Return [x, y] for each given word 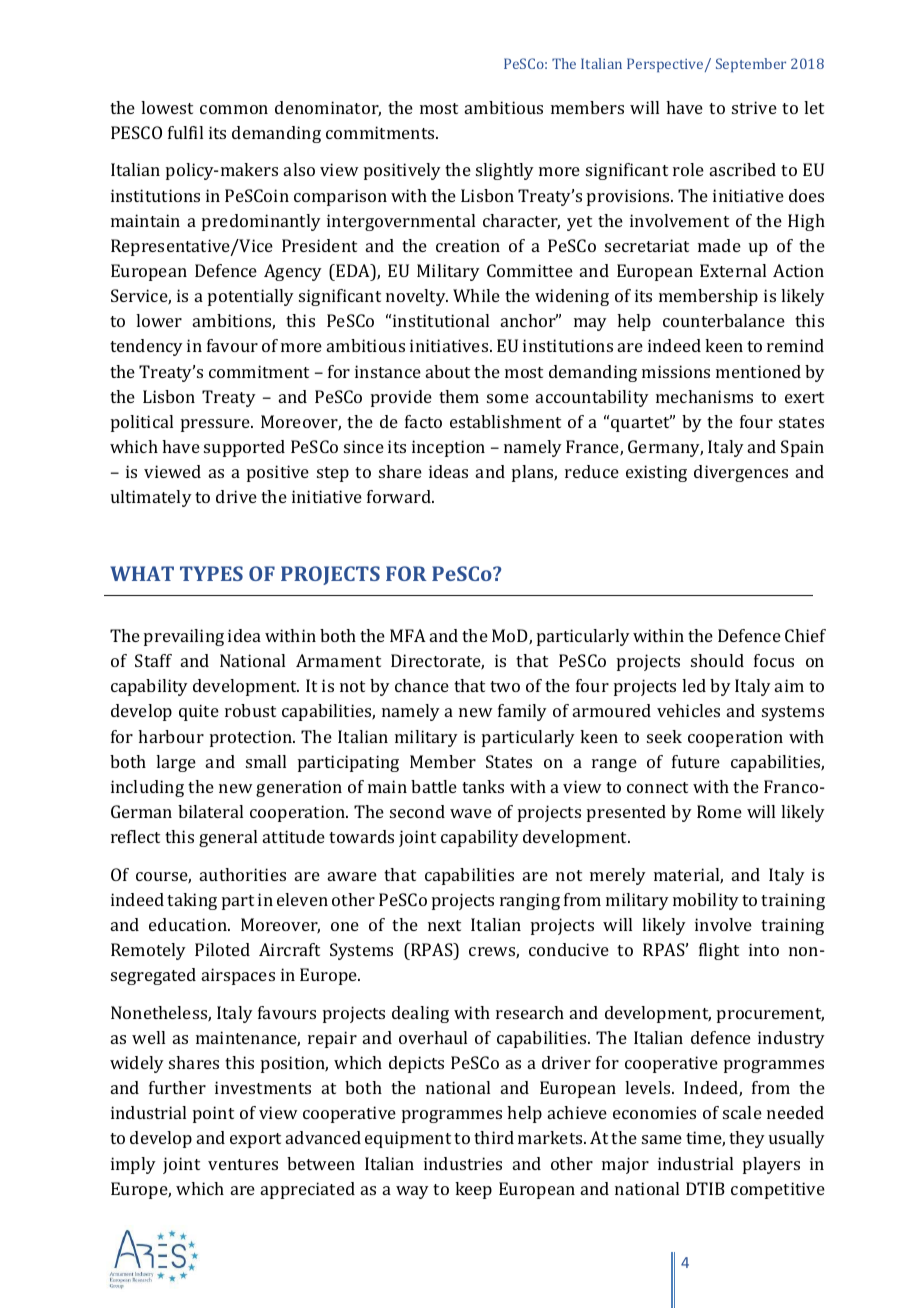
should [717, 660]
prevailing [184, 637]
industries [463, 1163]
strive [754, 107]
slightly [505, 171]
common [234, 109]
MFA [408, 635]
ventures [243, 1164]
